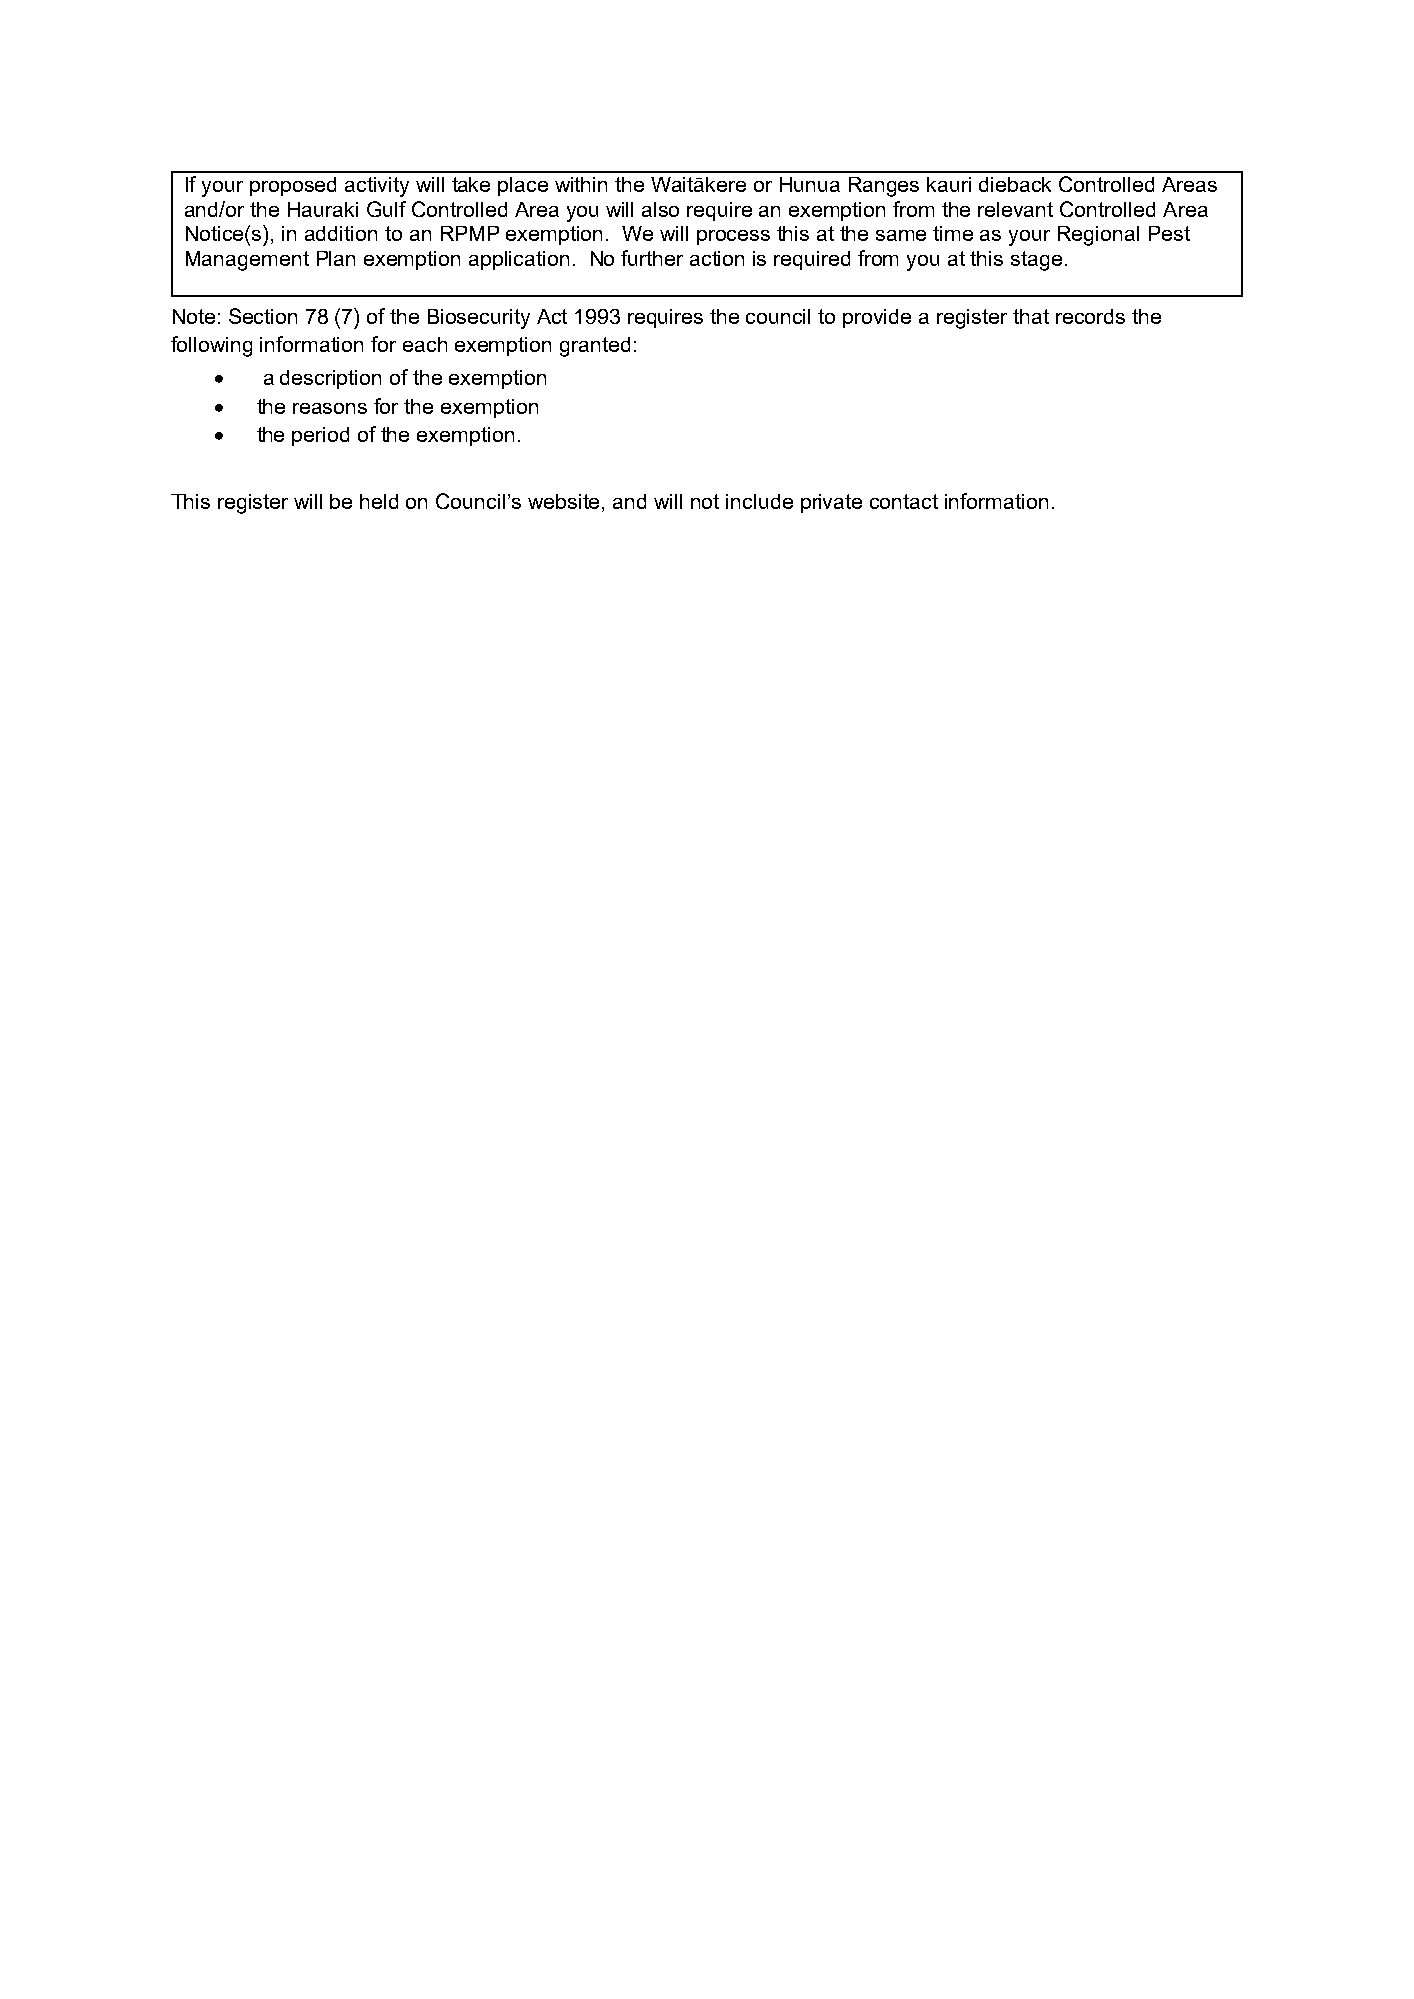  Describe the element at coordinates (717, 258) in the document. I see `action` at that location.
